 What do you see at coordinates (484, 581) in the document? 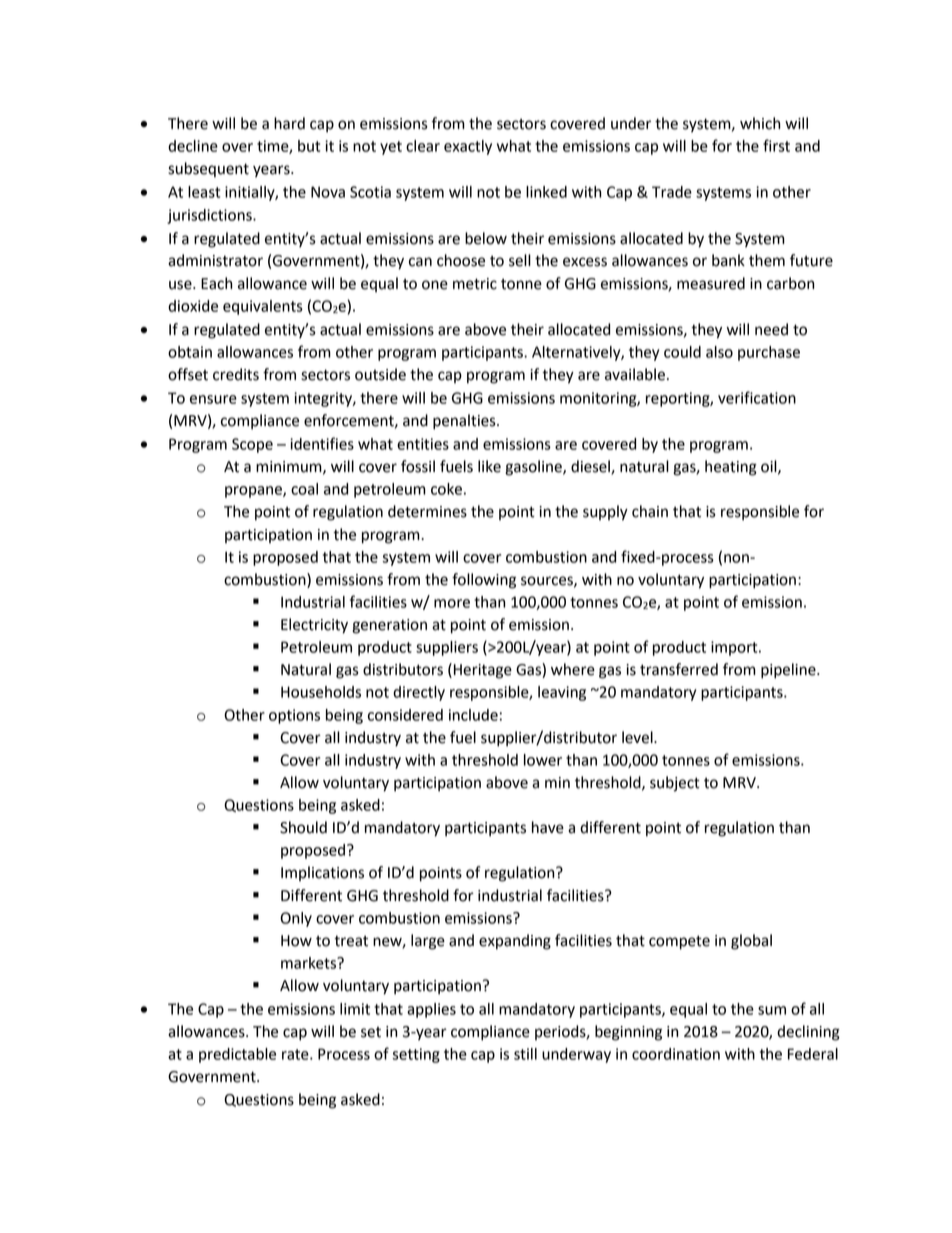
I see `following` at bounding box center [484, 581].
